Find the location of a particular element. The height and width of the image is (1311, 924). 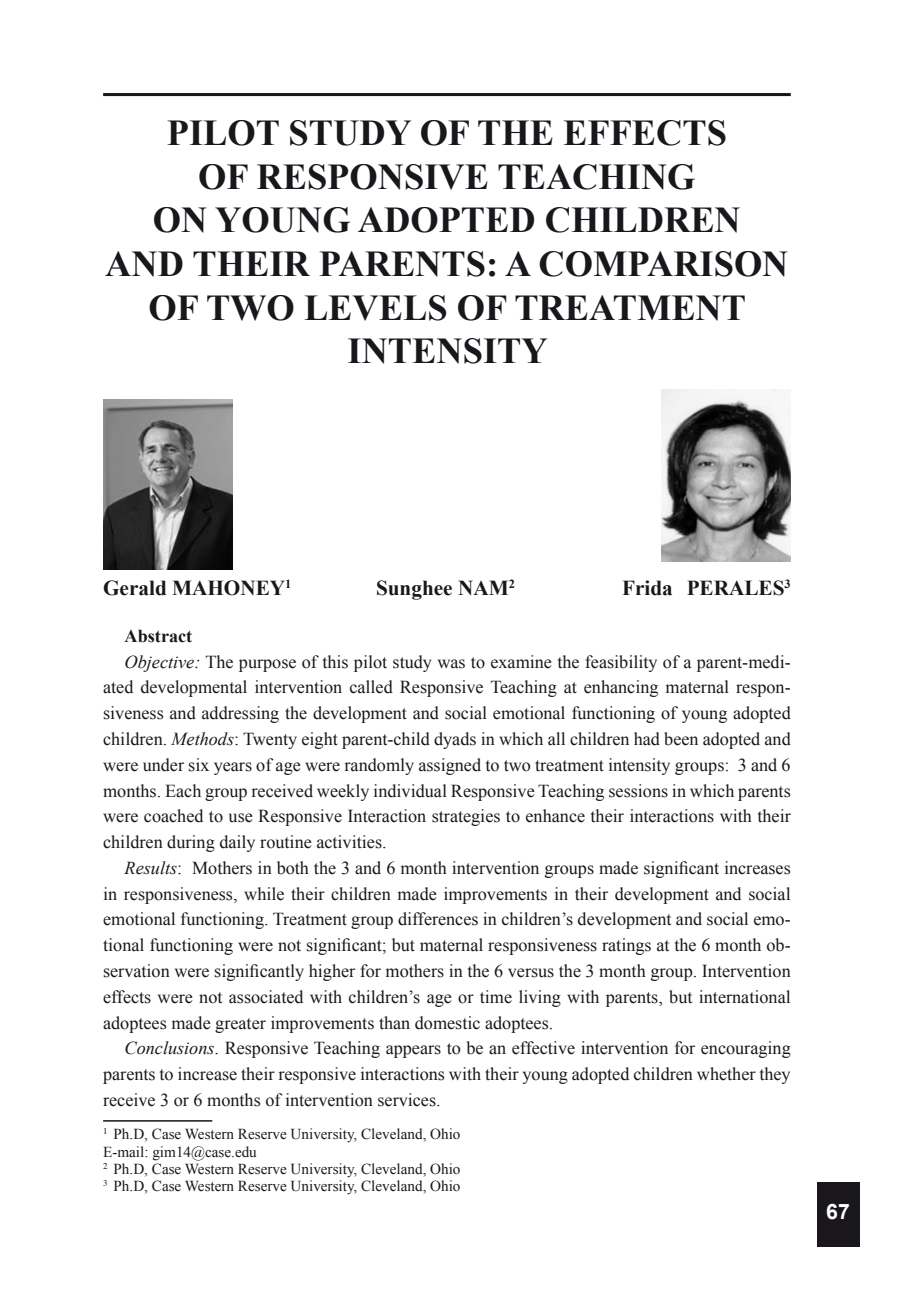

during is located at coordinates (191, 843).
